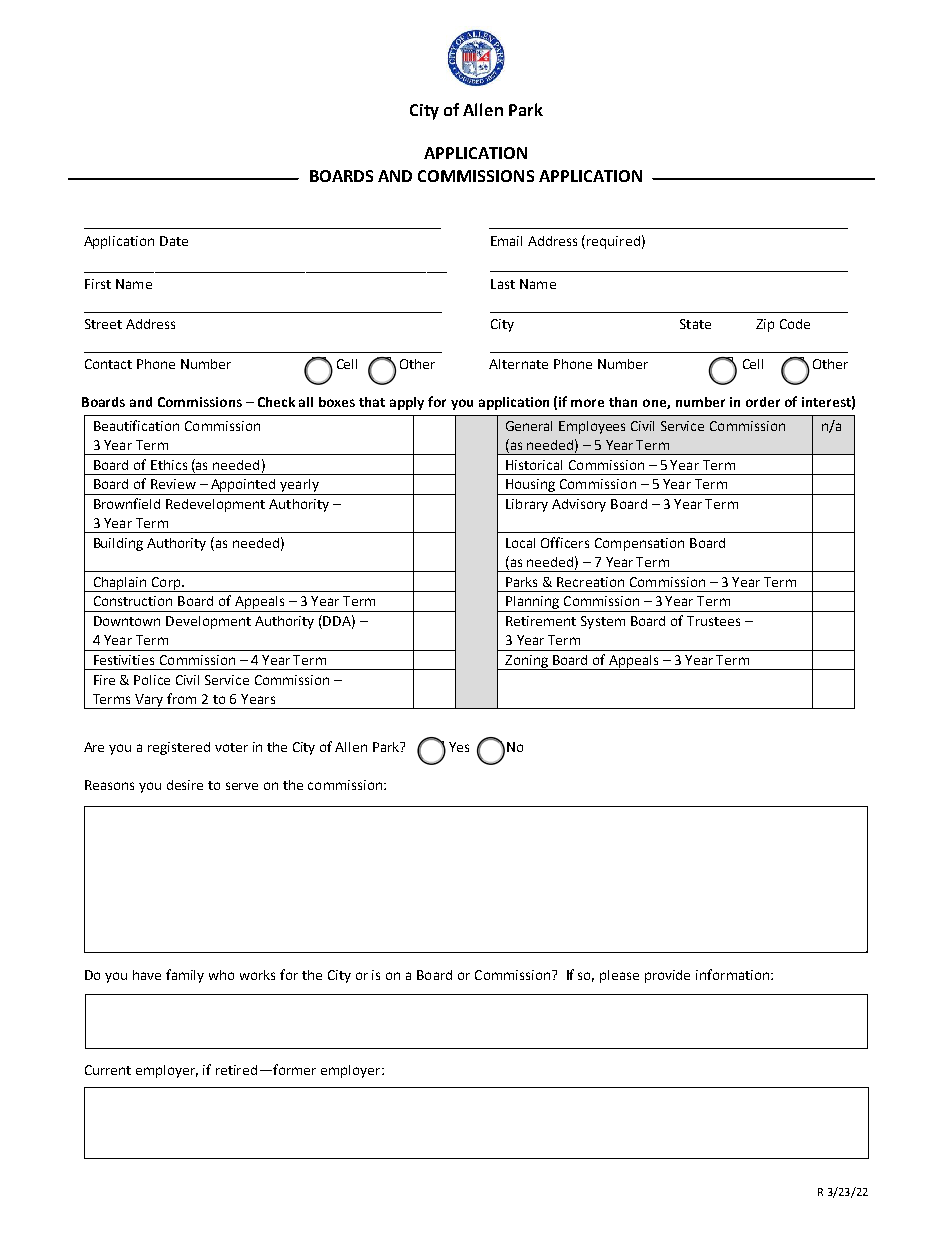  What do you see at coordinates (639, 544) in the document?
I see `Compensation` at bounding box center [639, 544].
